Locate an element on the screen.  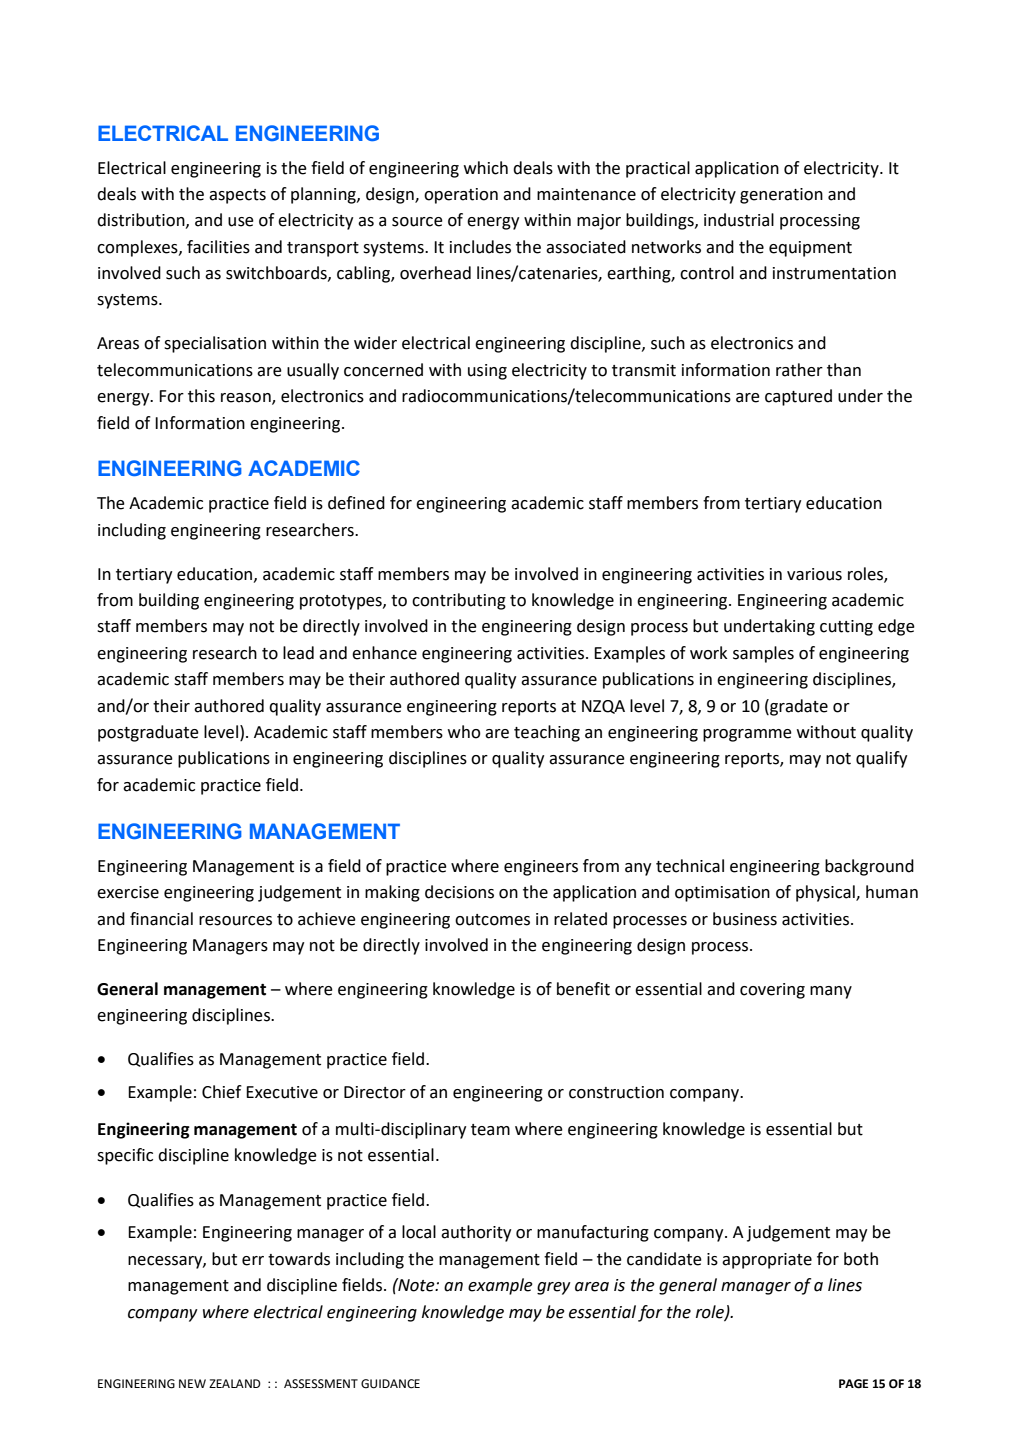
contributing is located at coordinates (459, 601).
